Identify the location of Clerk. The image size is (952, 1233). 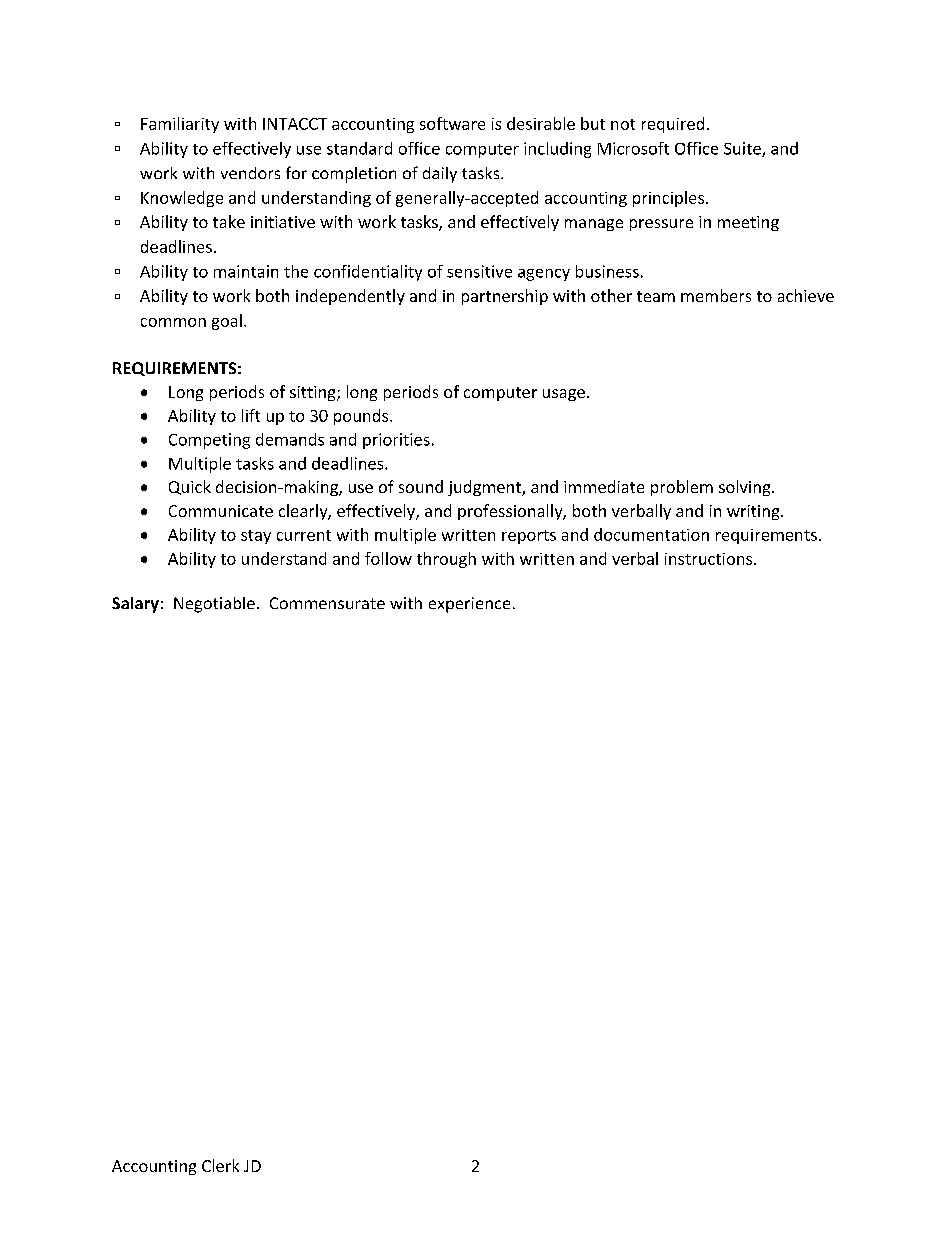
(220, 1165).
